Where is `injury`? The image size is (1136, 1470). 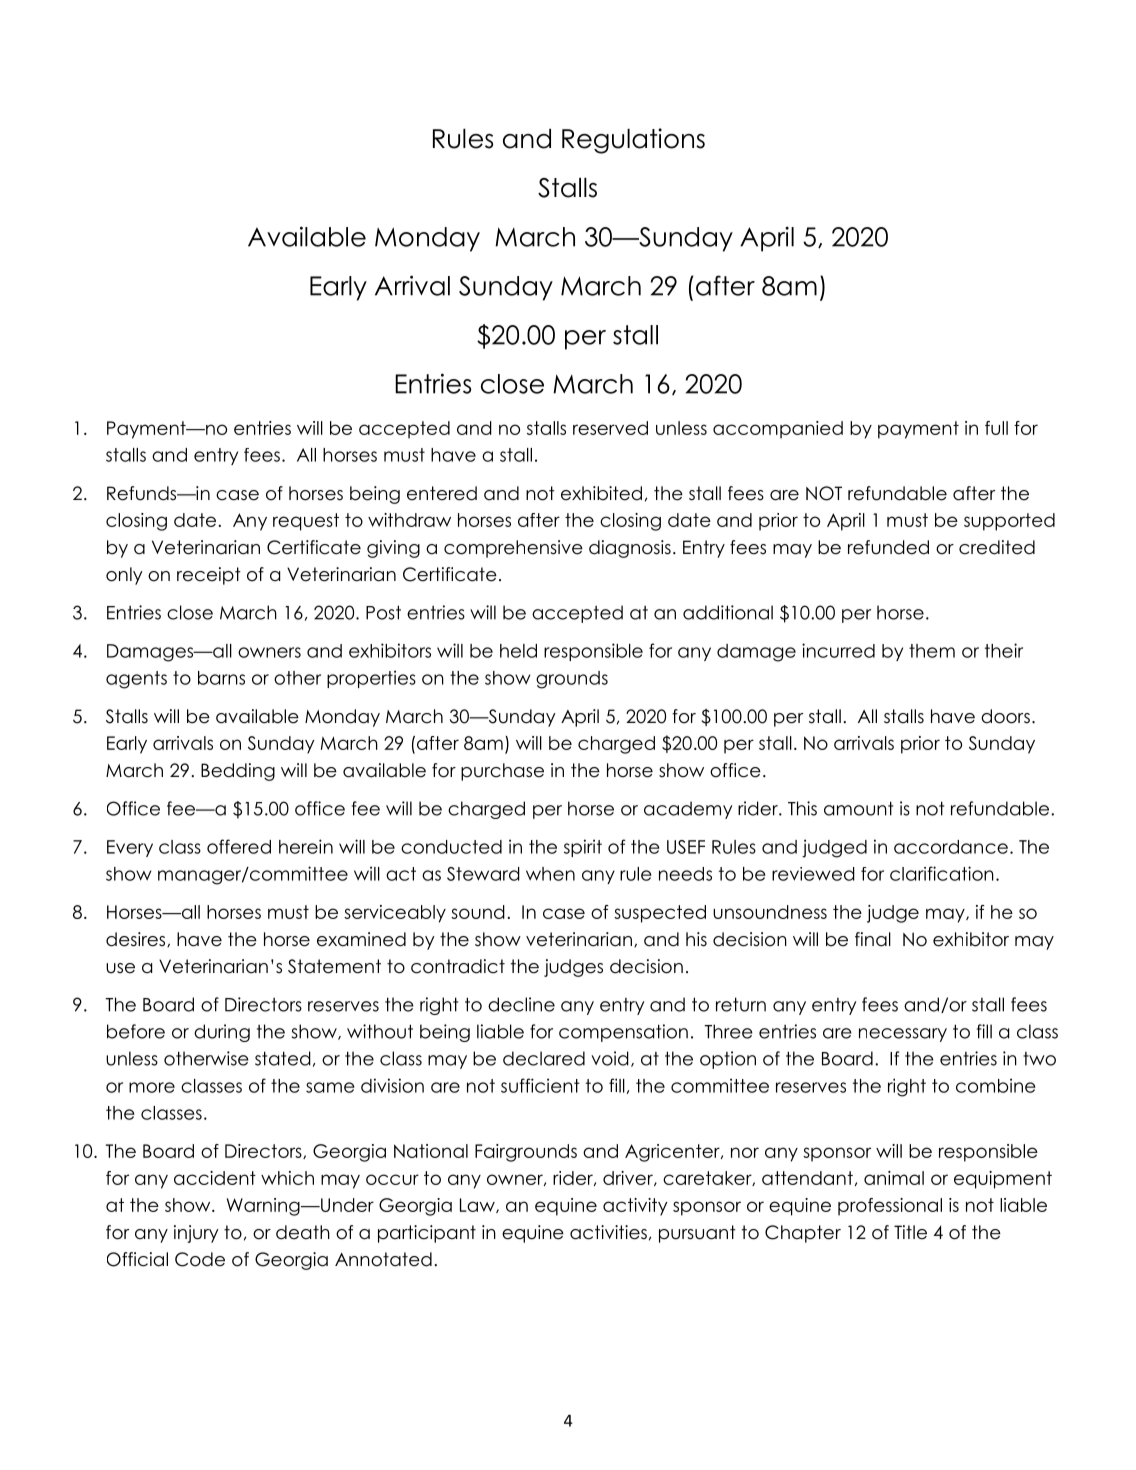
injury is located at coordinates (196, 1234).
